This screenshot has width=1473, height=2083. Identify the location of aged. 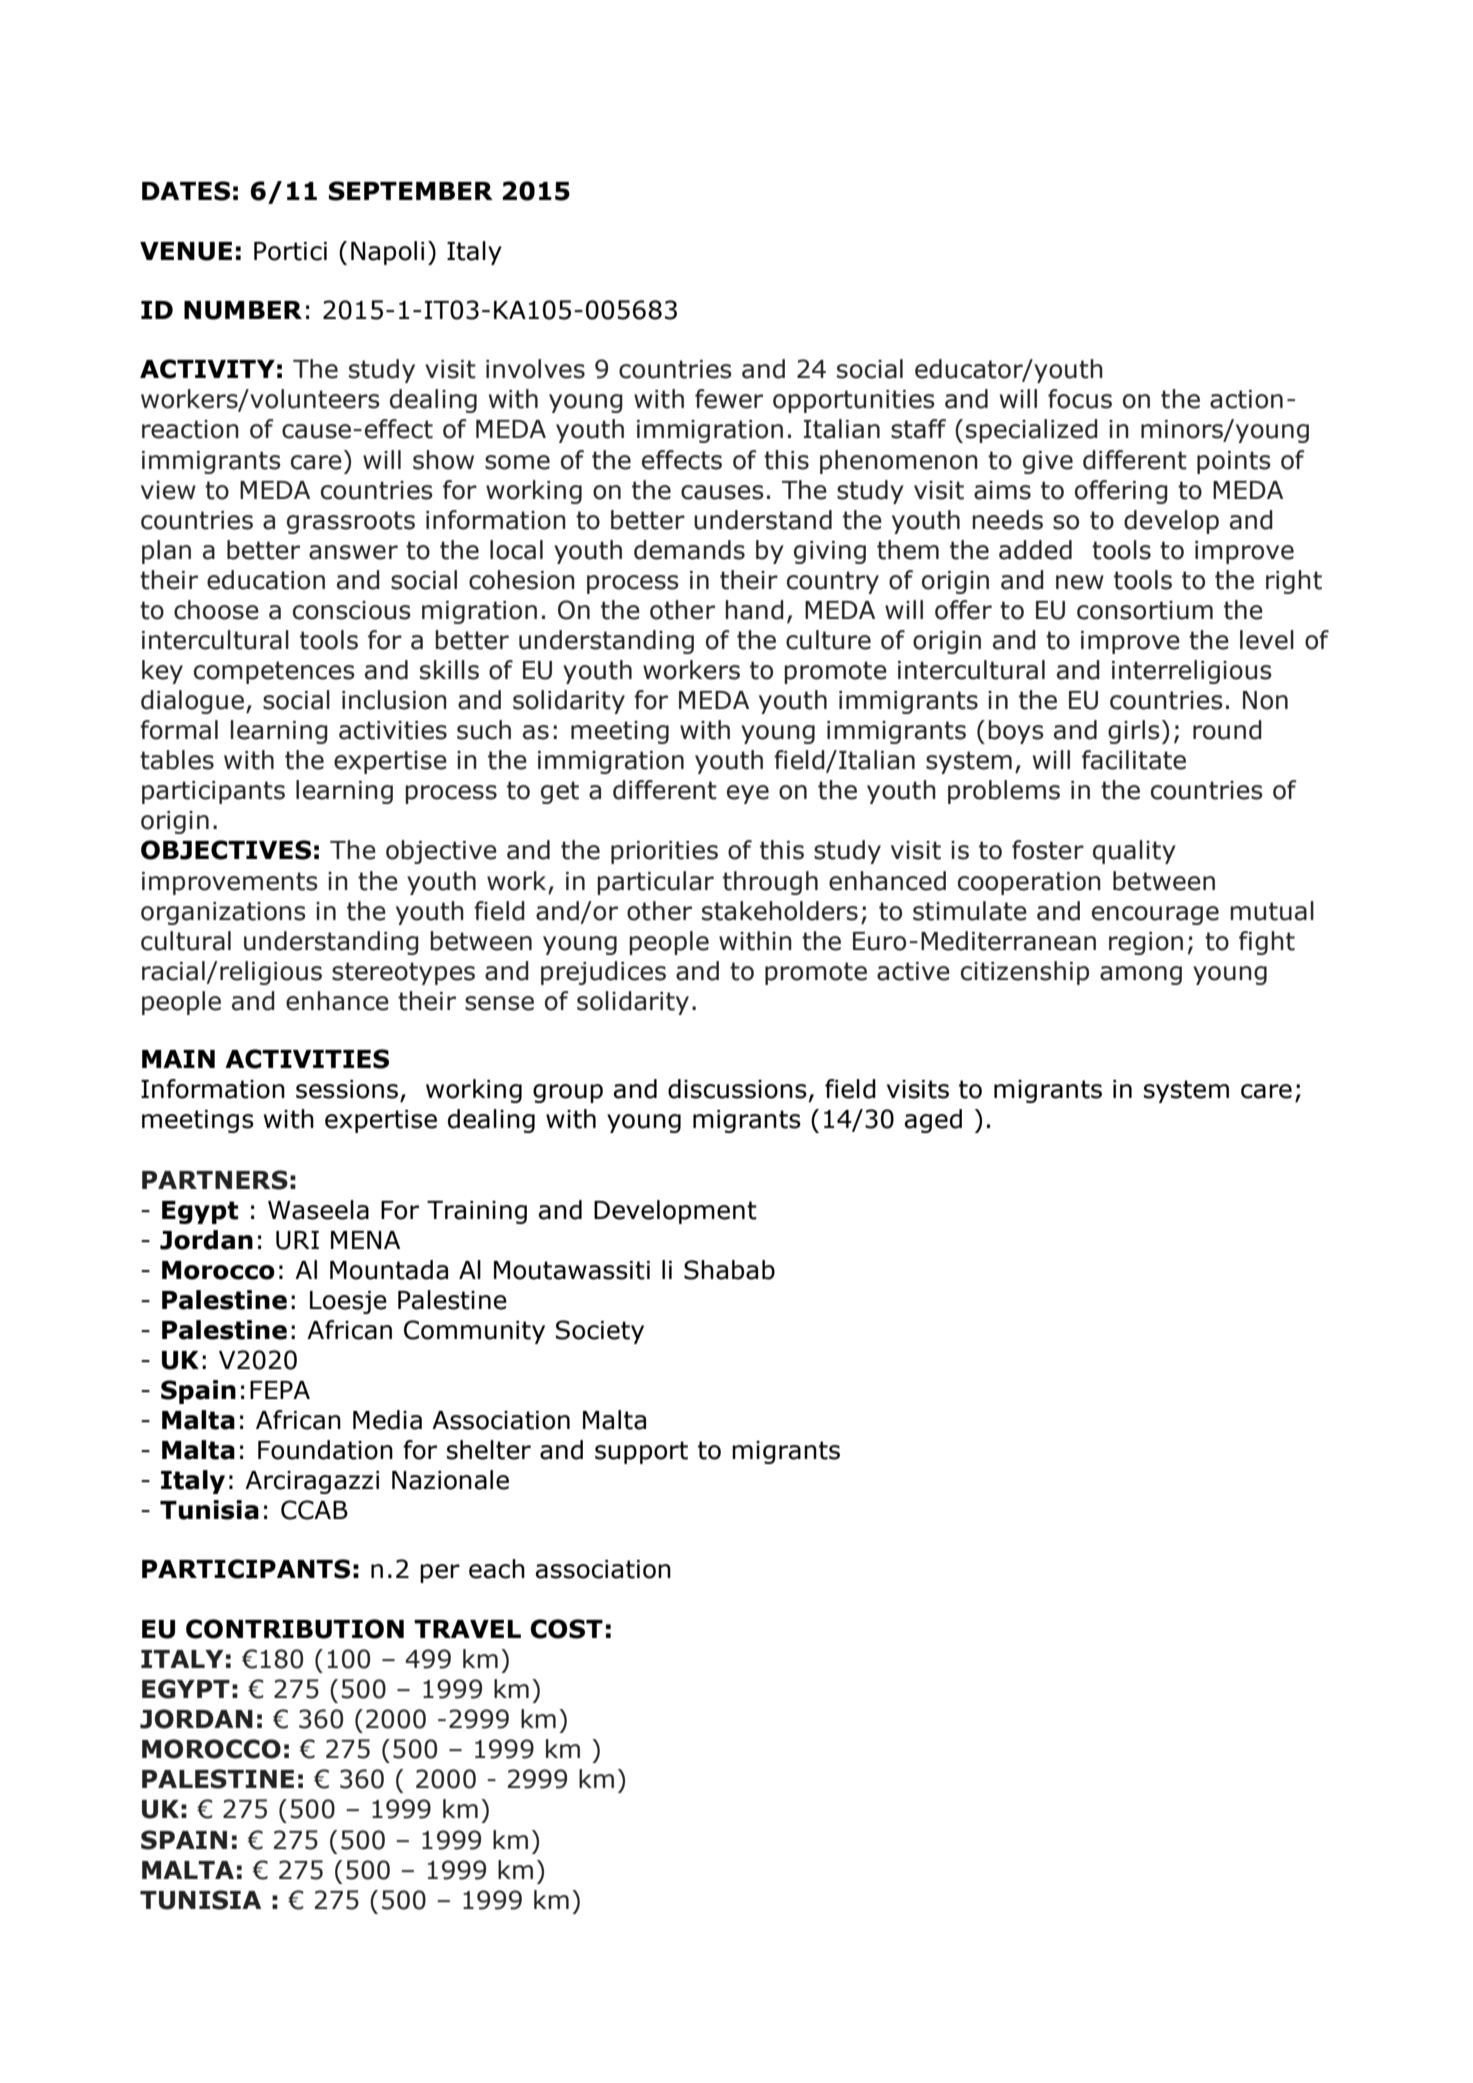
(933, 1121).
